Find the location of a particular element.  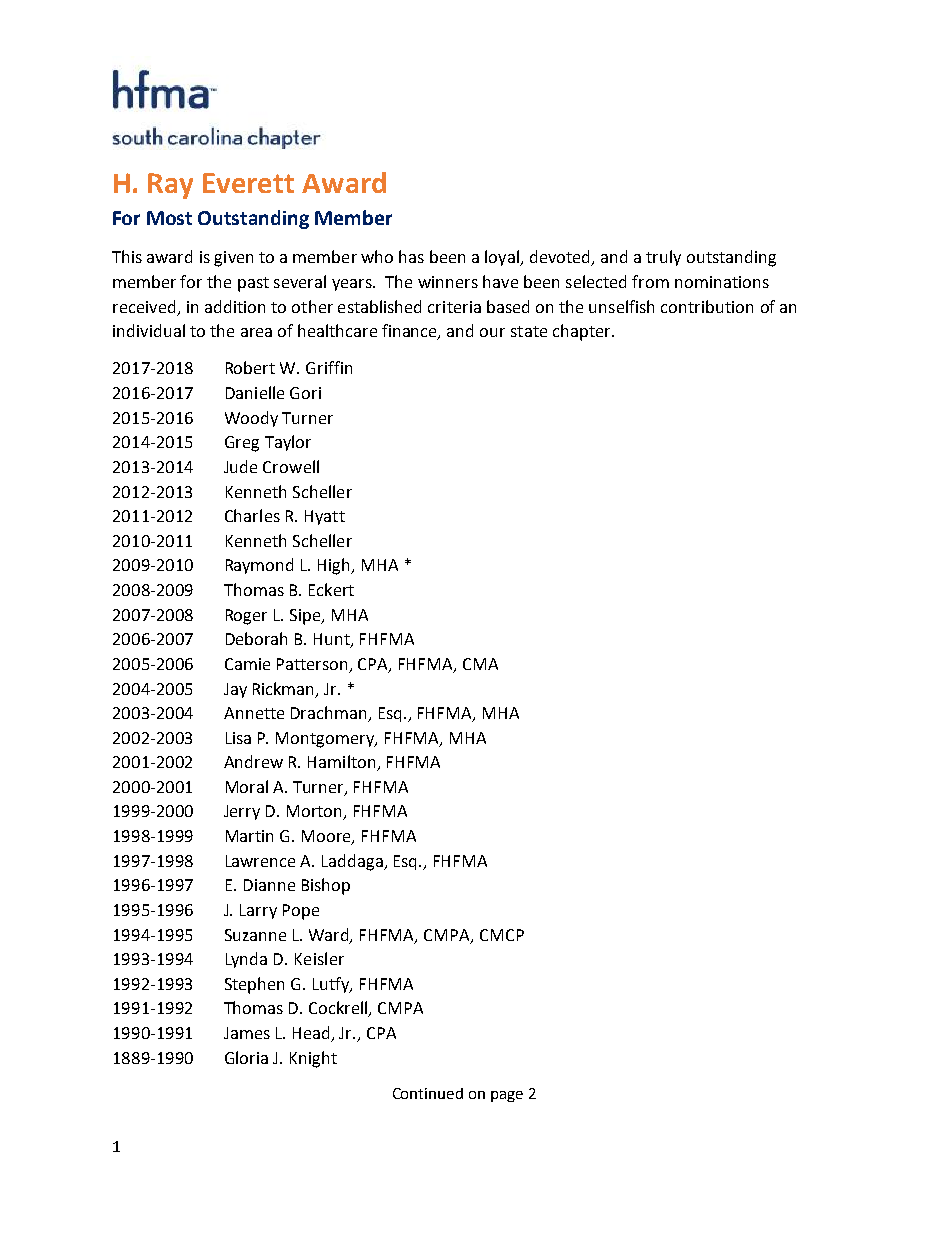

CMA is located at coordinates (480, 664).
